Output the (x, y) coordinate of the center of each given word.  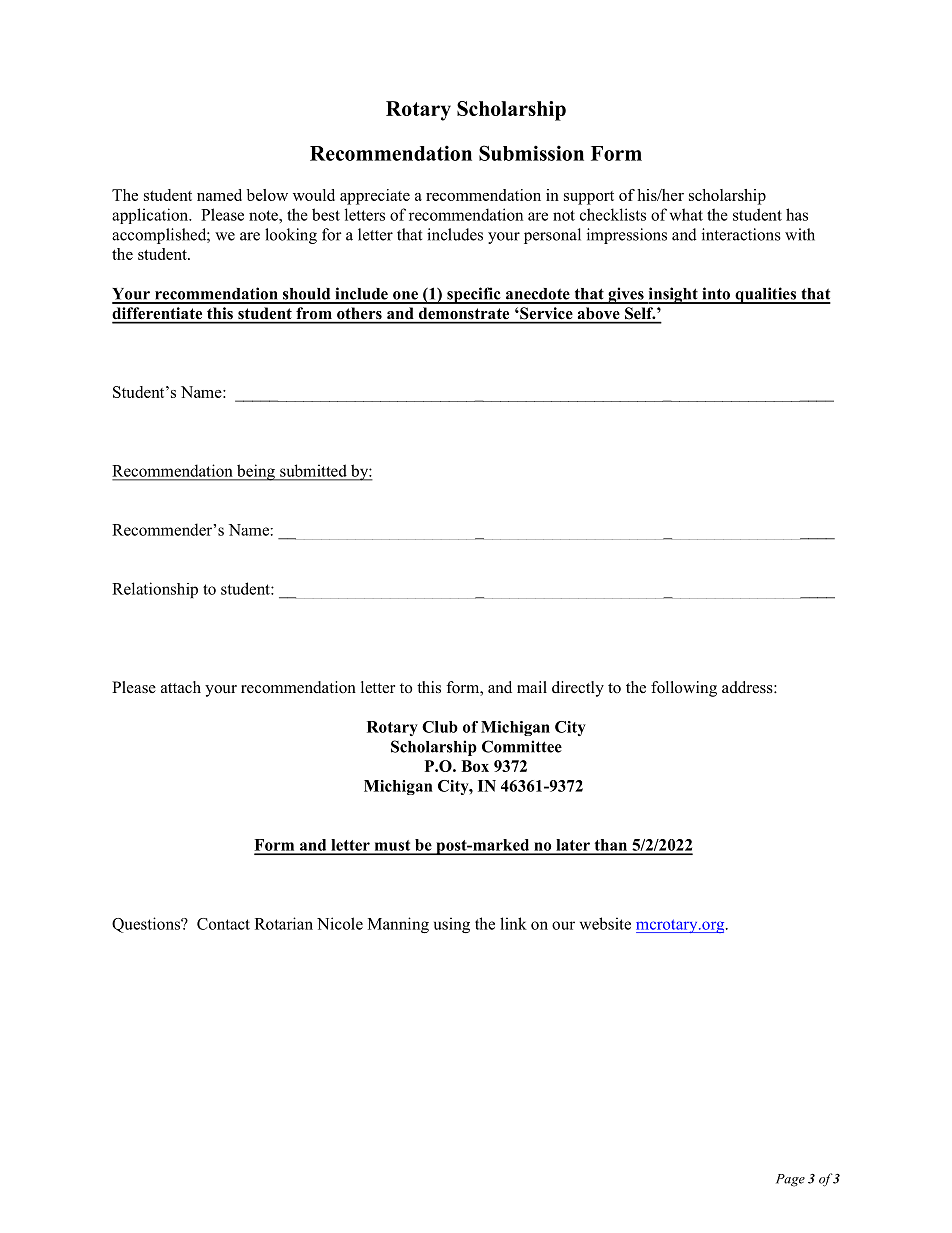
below (267, 195)
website (605, 923)
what (686, 214)
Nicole (340, 923)
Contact (223, 924)
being (256, 472)
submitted (313, 471)
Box (475, 766)
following (684, 689)
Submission (531, 153)
